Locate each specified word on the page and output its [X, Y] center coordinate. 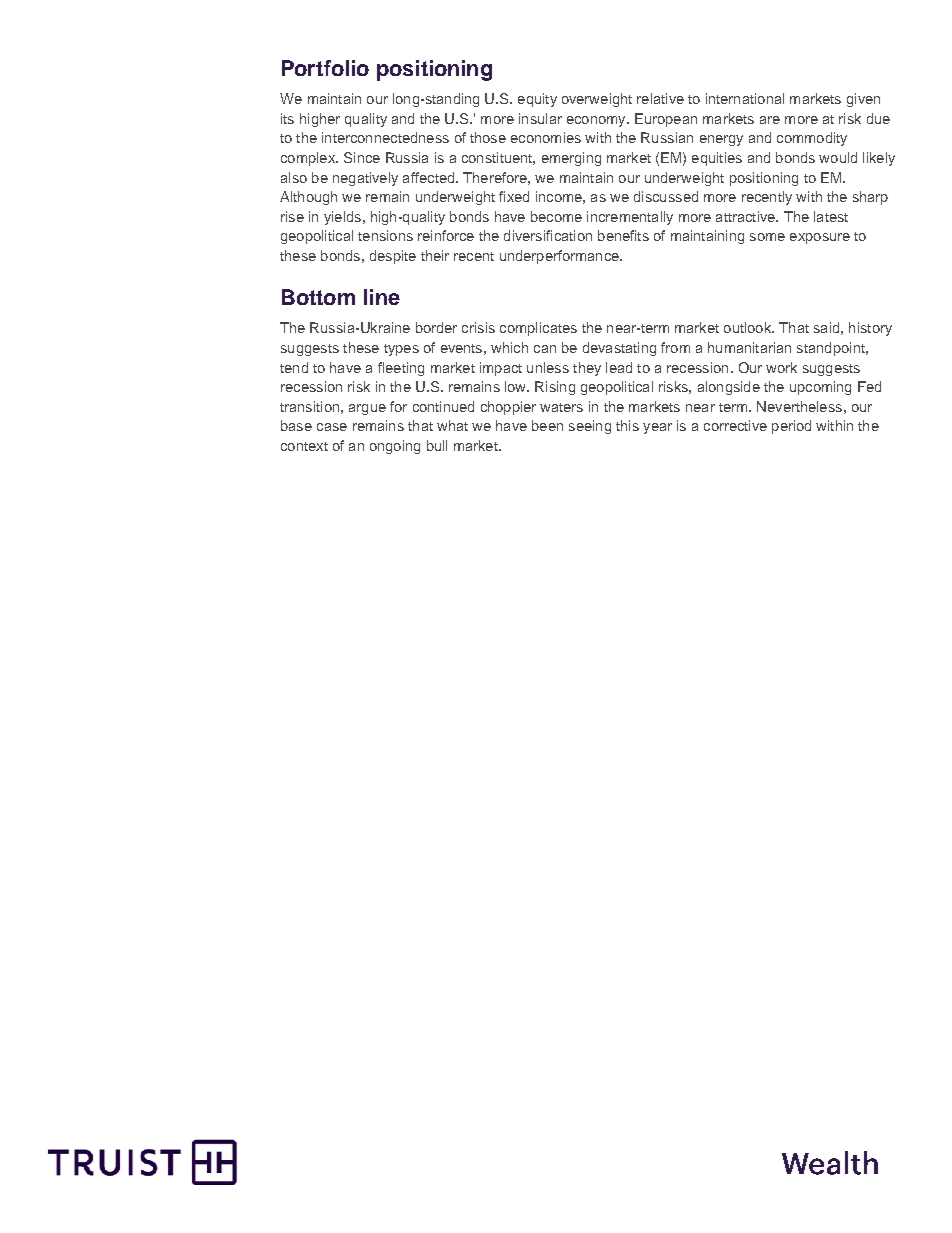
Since [362, 157]
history [870, 329]
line [382, 297]
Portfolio [325, 68]
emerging [571, 159]
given [863, 100]
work [781, 367]
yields [342, 218]
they [587, 369]
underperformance [560, 257]
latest [831, 216]
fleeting [401, 369]
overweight [597, 100]
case [332, 427]
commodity [812, 139]
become [556, 216]
